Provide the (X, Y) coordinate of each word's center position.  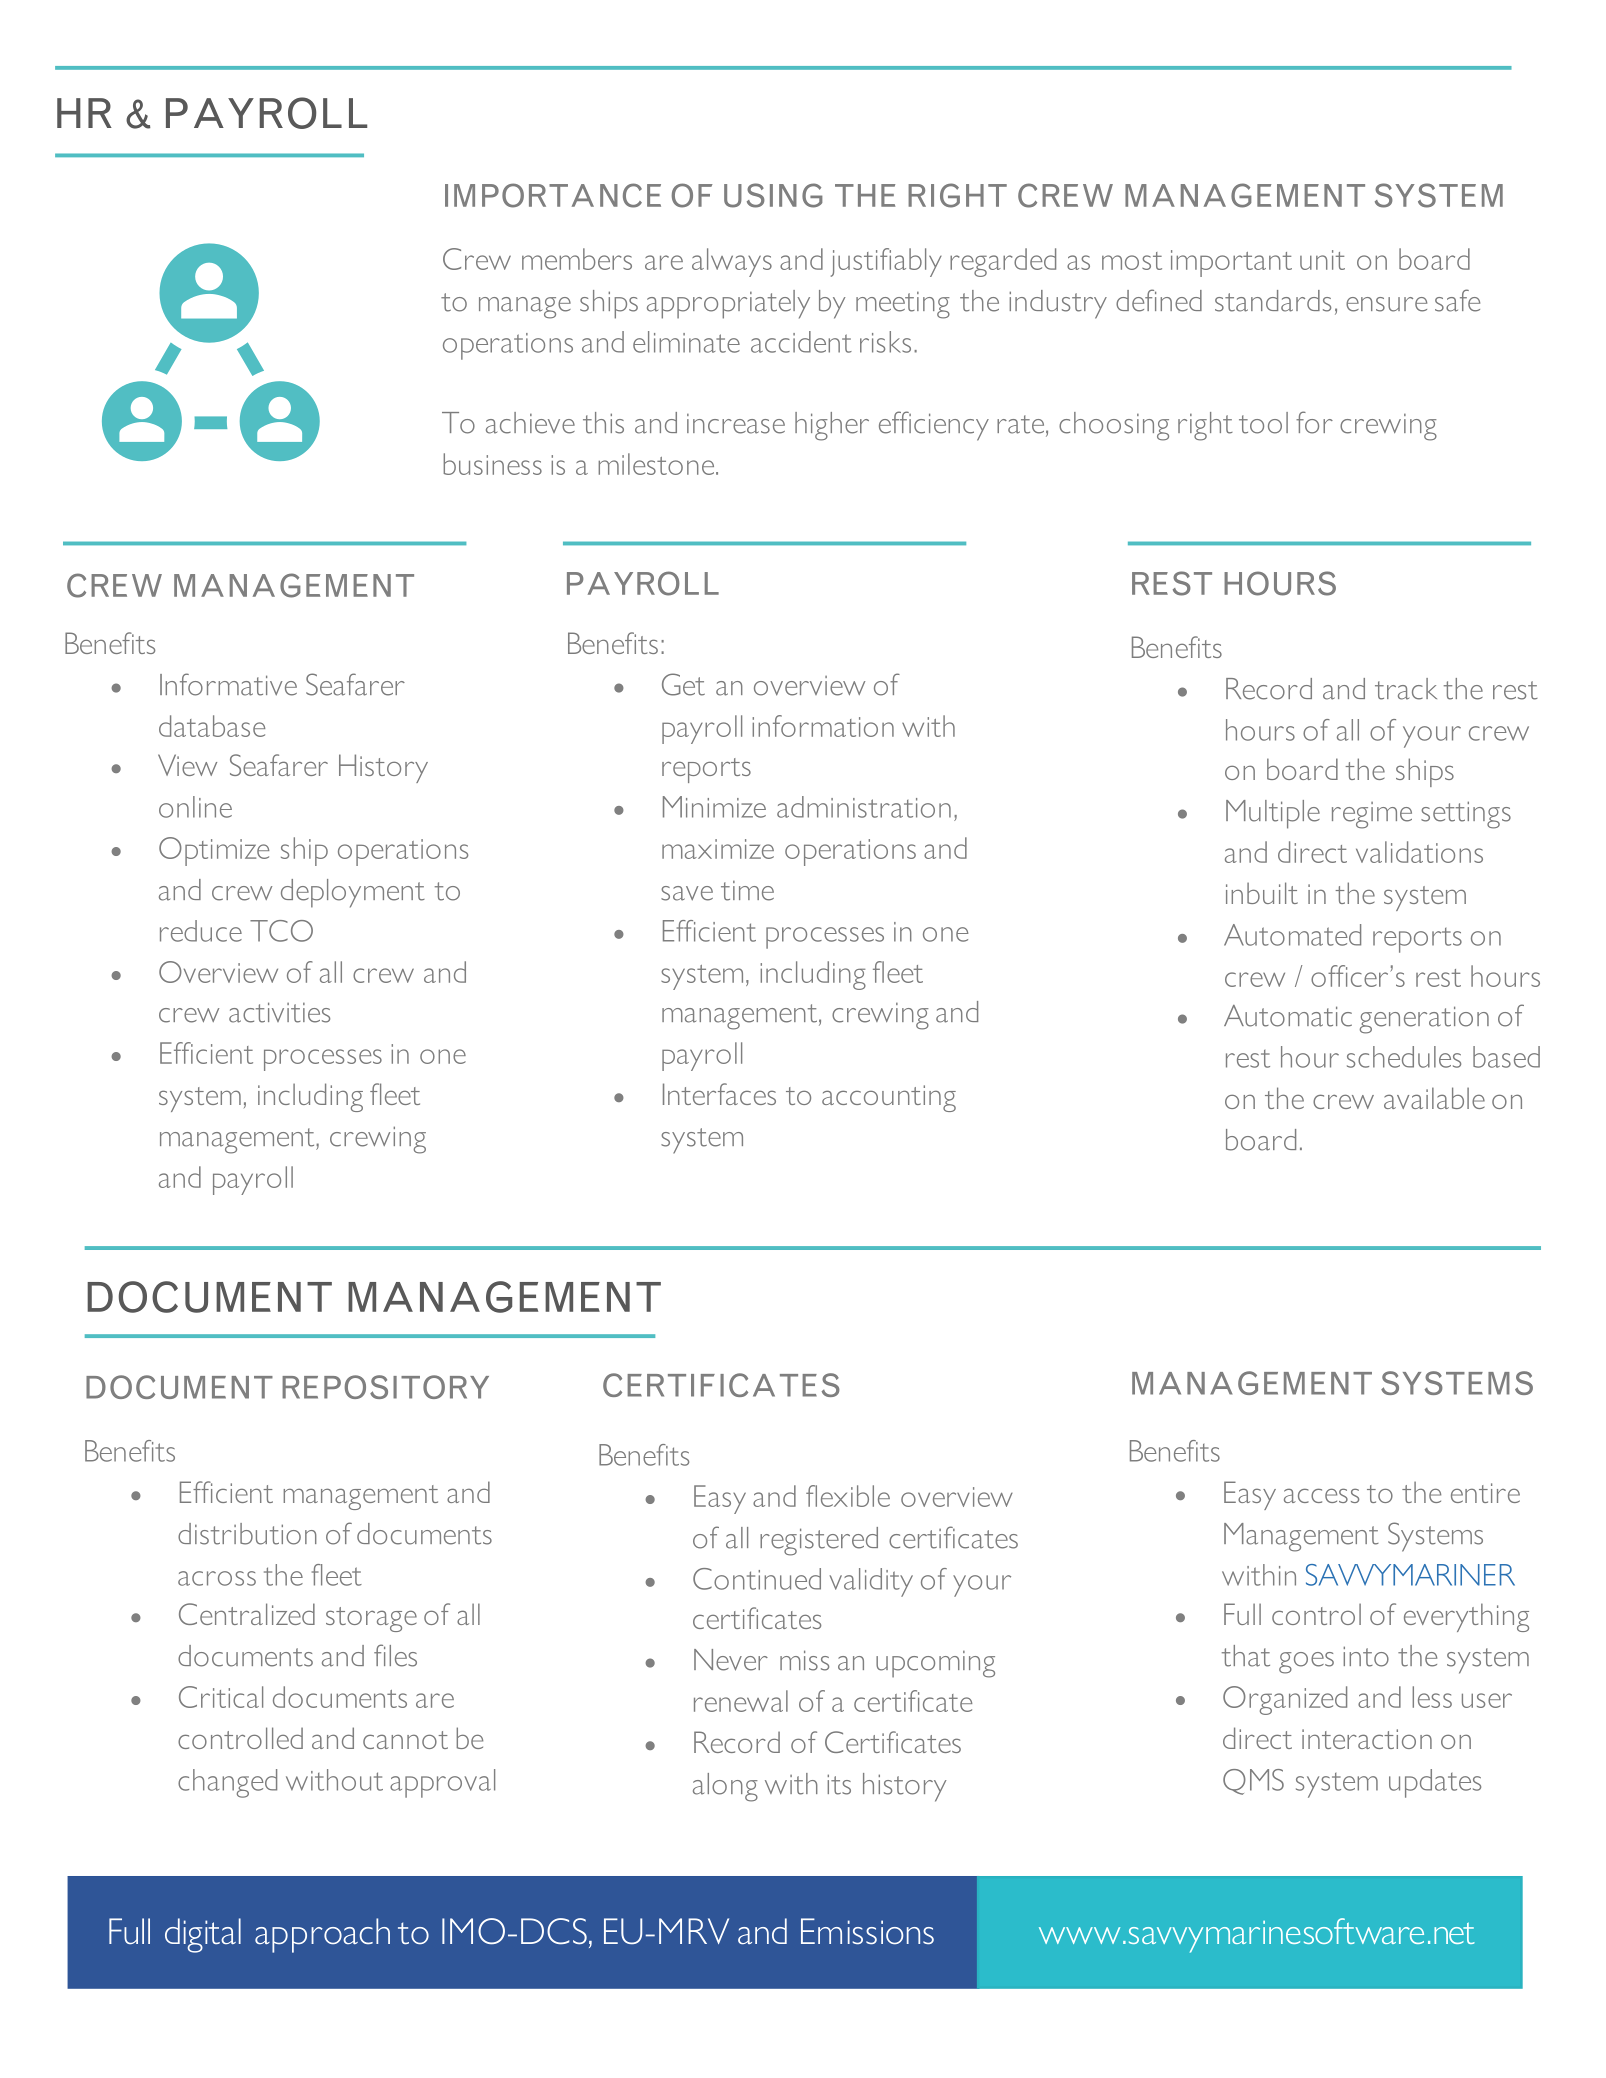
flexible (848, 1496)
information (823, 726)
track (1406, 689)
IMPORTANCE (553, 195)
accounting (889, 1098)
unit (1322, 260)
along (725, 1787)
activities (279, 1012)
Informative (228, 684)
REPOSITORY (385, 1387)
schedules (1404, 1057)
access (1321, 1495)
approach (322, 1935)
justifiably (886, 262)
